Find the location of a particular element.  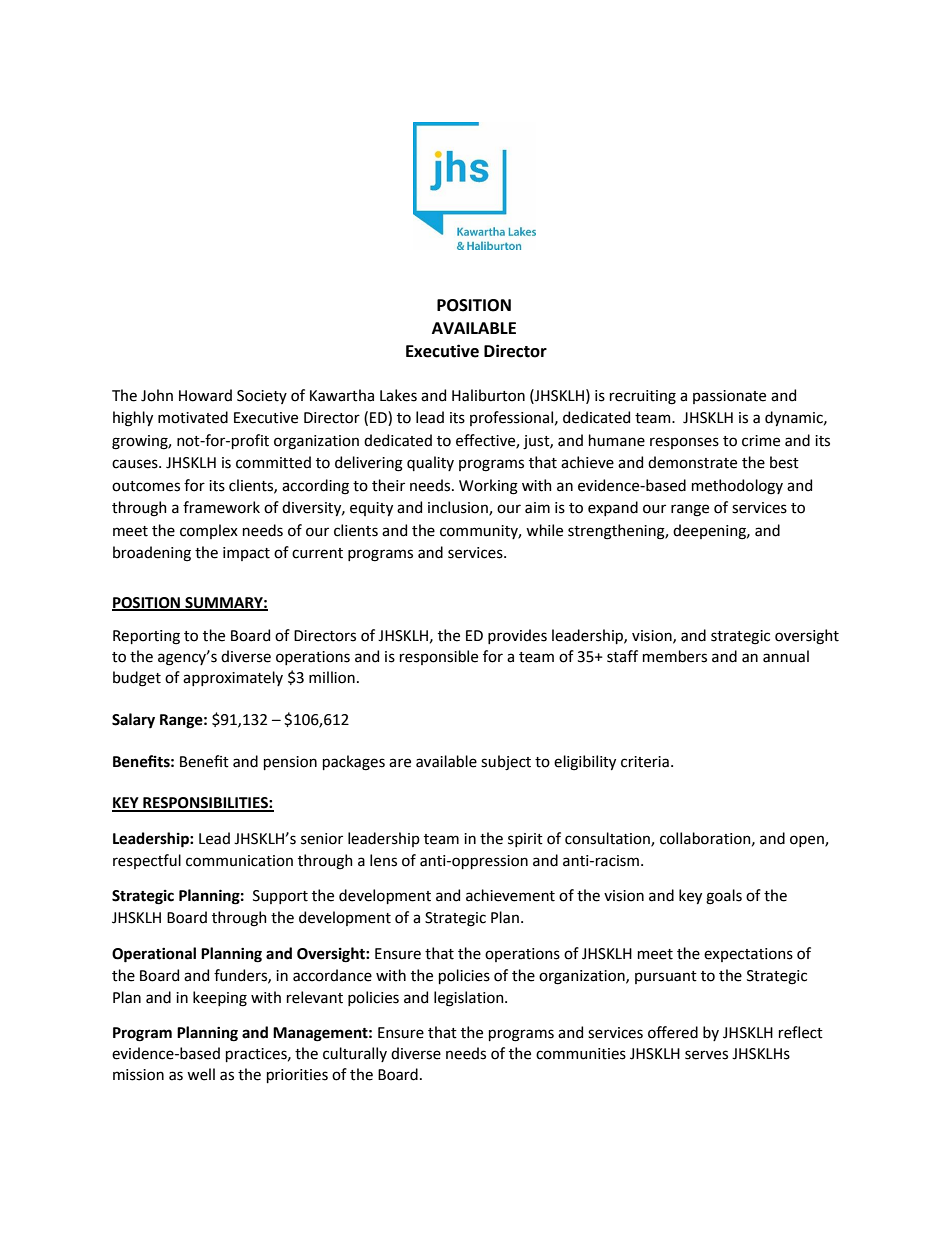

well is located at coordinates (201, 1074).
